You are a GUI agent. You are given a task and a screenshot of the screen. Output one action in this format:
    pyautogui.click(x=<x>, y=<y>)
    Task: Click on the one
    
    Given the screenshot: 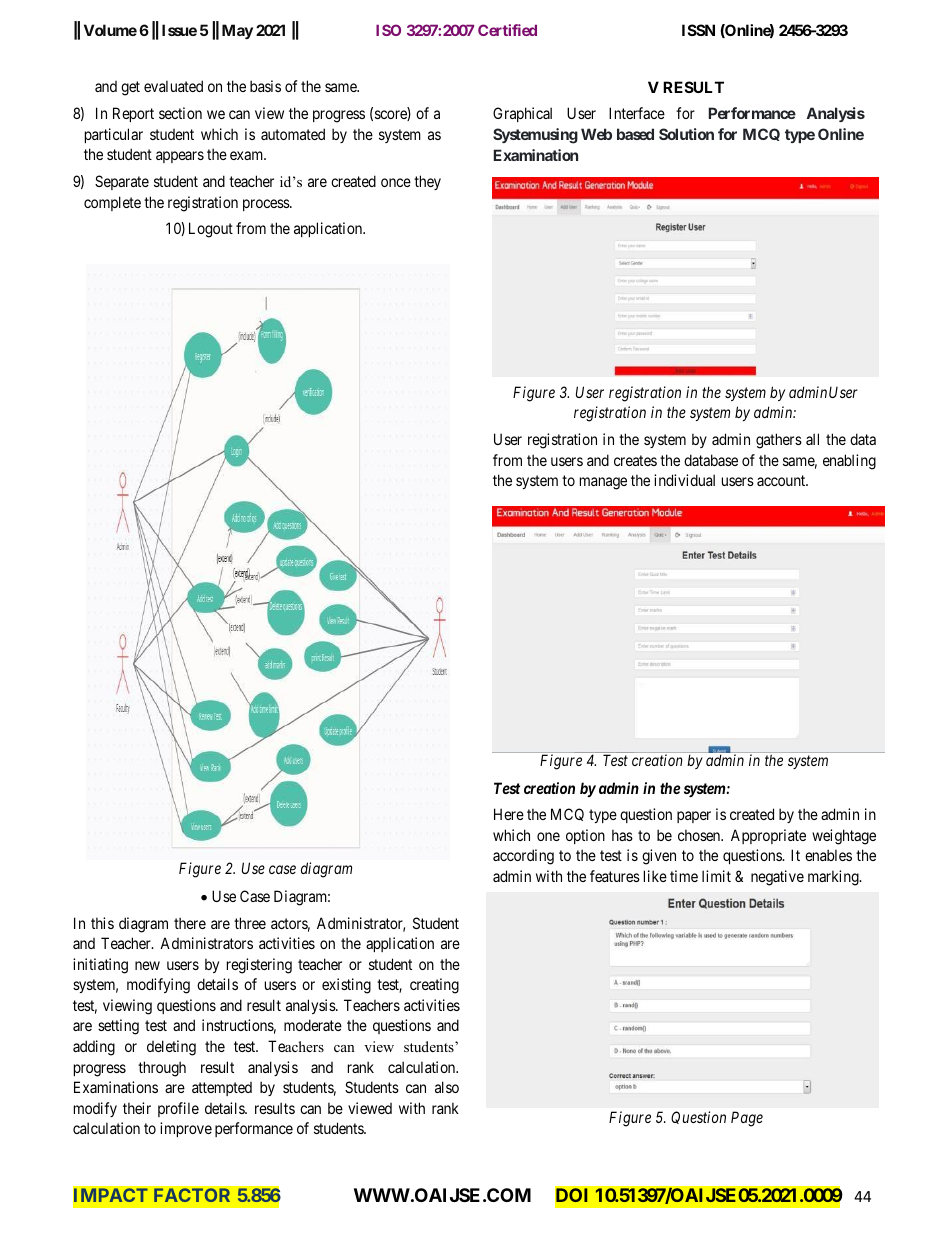 What is the action you would take?
    pyautogui.click(x=548, y=836)
